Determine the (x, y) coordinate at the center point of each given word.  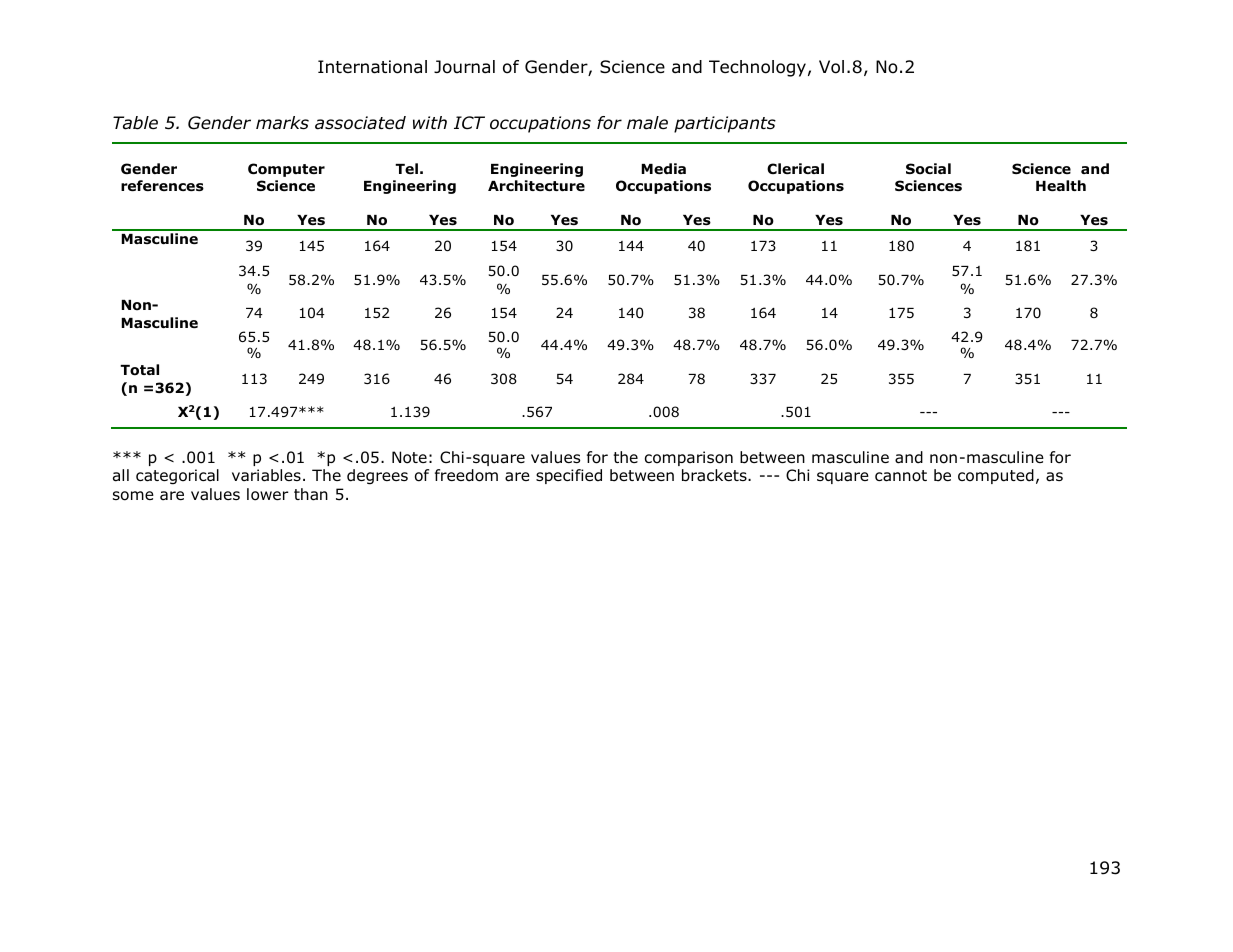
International (372, 67)
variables (266, 475)
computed (996, 476)
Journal (464, 67)
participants (725, 124)
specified (569, 476)
